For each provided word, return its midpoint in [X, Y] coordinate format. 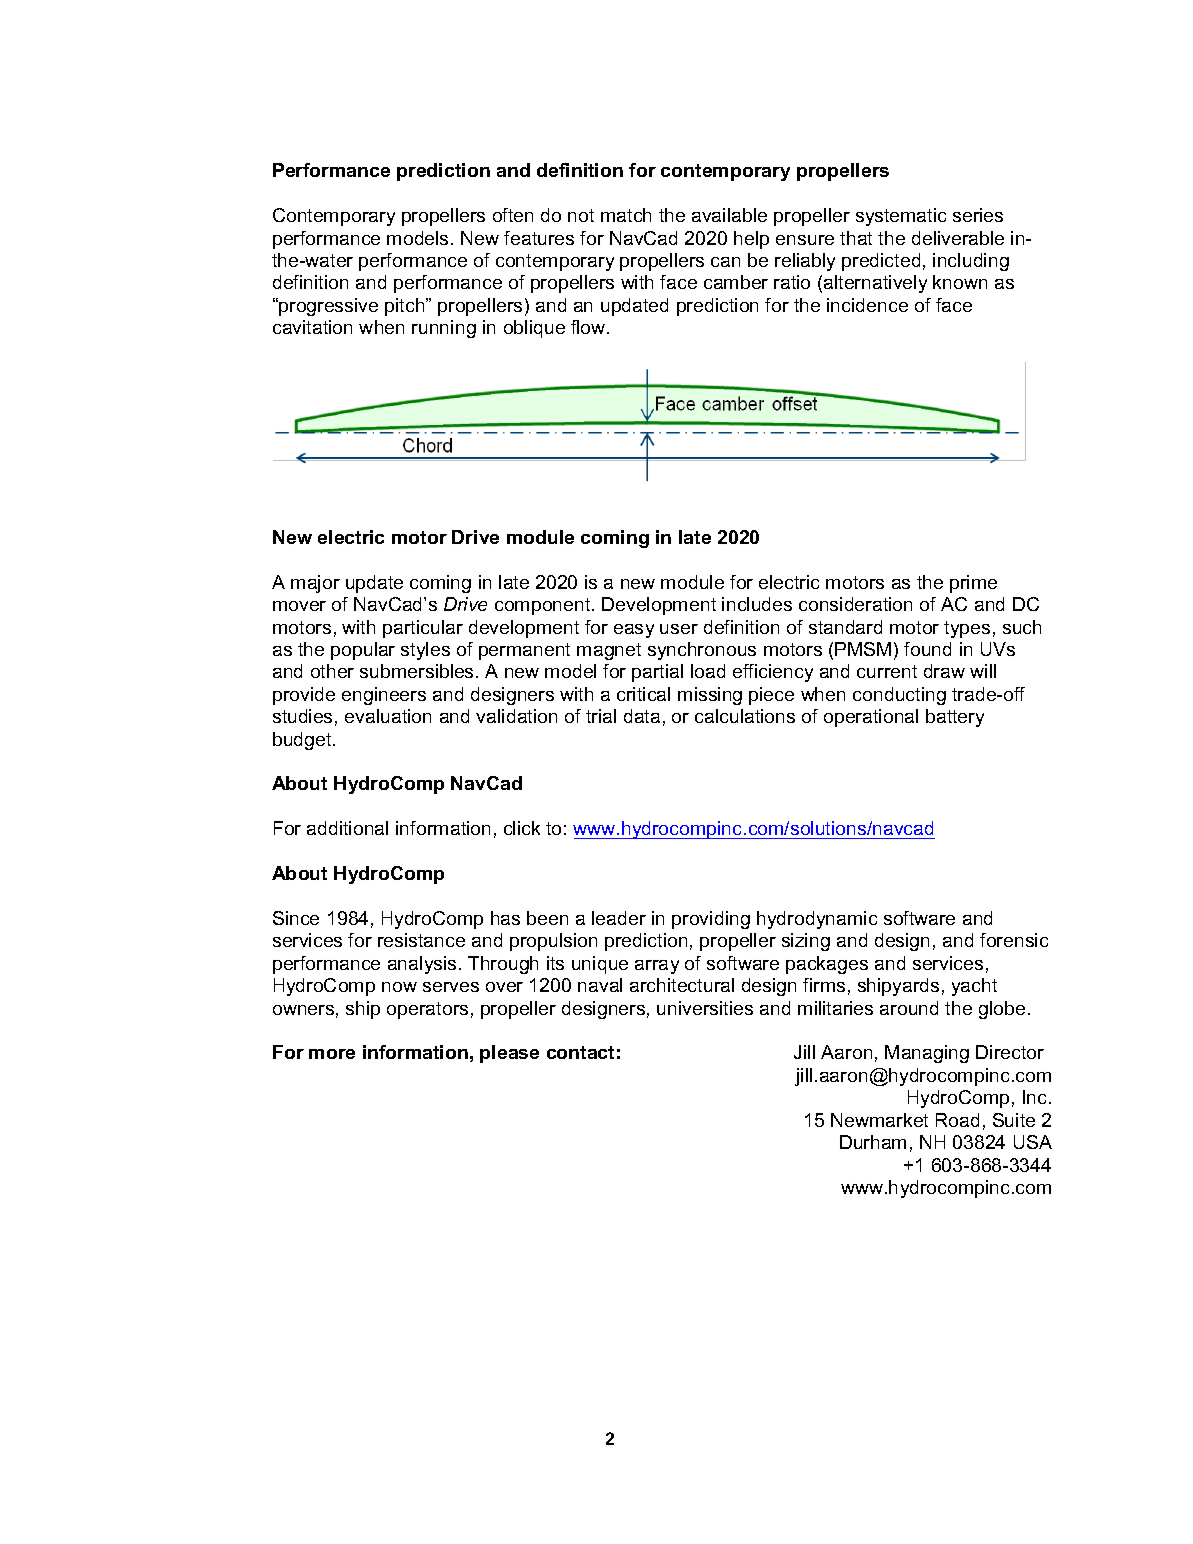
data [642, 716]
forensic [1014, 940]
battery [955, 718]
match [626, 215]
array [657, 967]
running [444, 329]
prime [973, 584]
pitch [406, 307]
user [679, 629]
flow [589, 327]
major [315, 584]
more [332, 1054]
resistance [421, 940]
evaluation [388, 716]
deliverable [958, 238]
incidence [867, 305]
